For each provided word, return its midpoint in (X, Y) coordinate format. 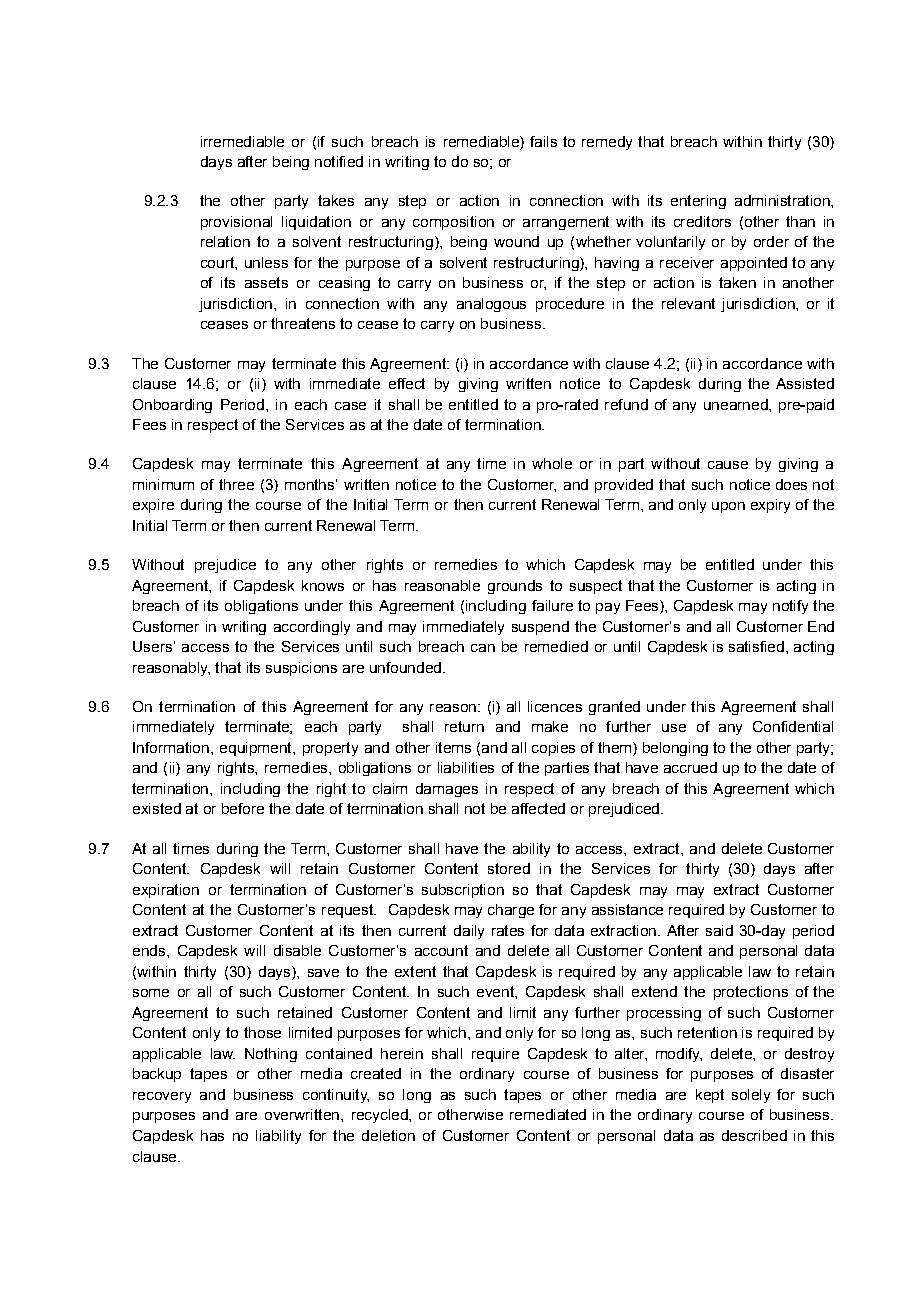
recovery (162, 1097)
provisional (236, 223)
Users (152, 646)
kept (710, 1096)
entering (698, 202)
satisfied (756, 646)
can (483, 648)
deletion (388, 1135)
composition (453, 223)
